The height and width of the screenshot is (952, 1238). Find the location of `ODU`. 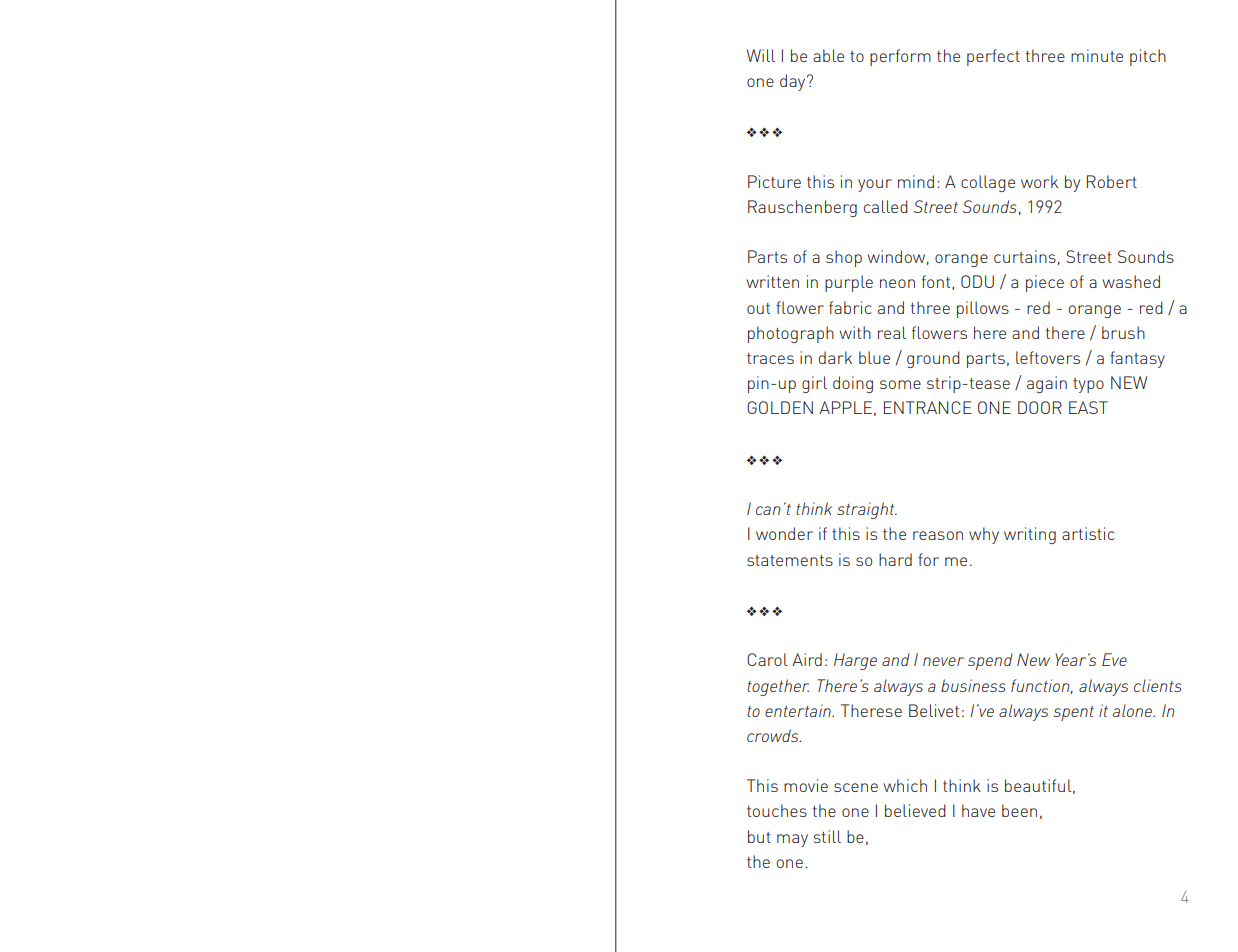

ODU is located at coordinates (977, 281).
